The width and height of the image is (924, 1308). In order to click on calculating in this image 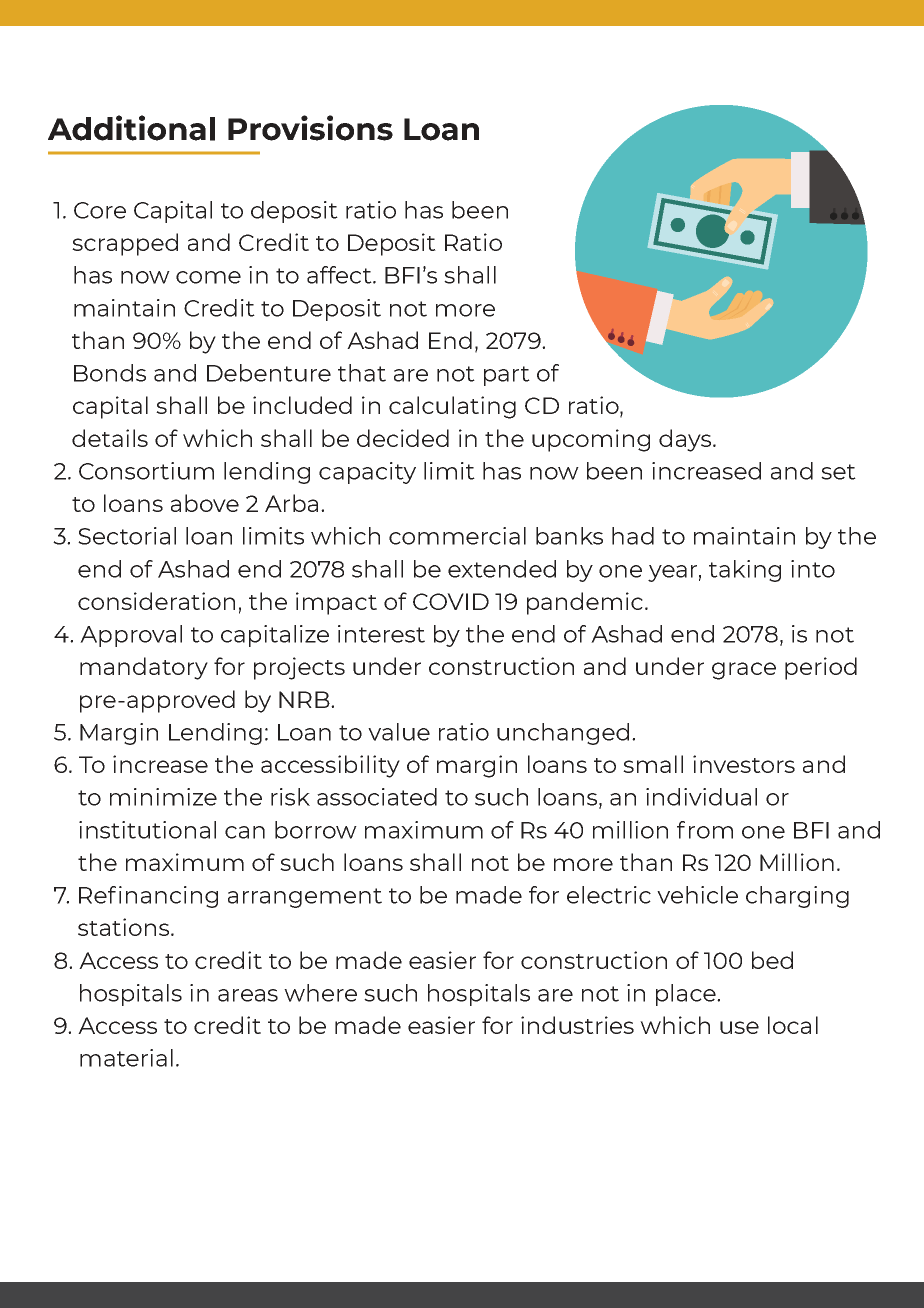, I will do `click(452, 407)`.
